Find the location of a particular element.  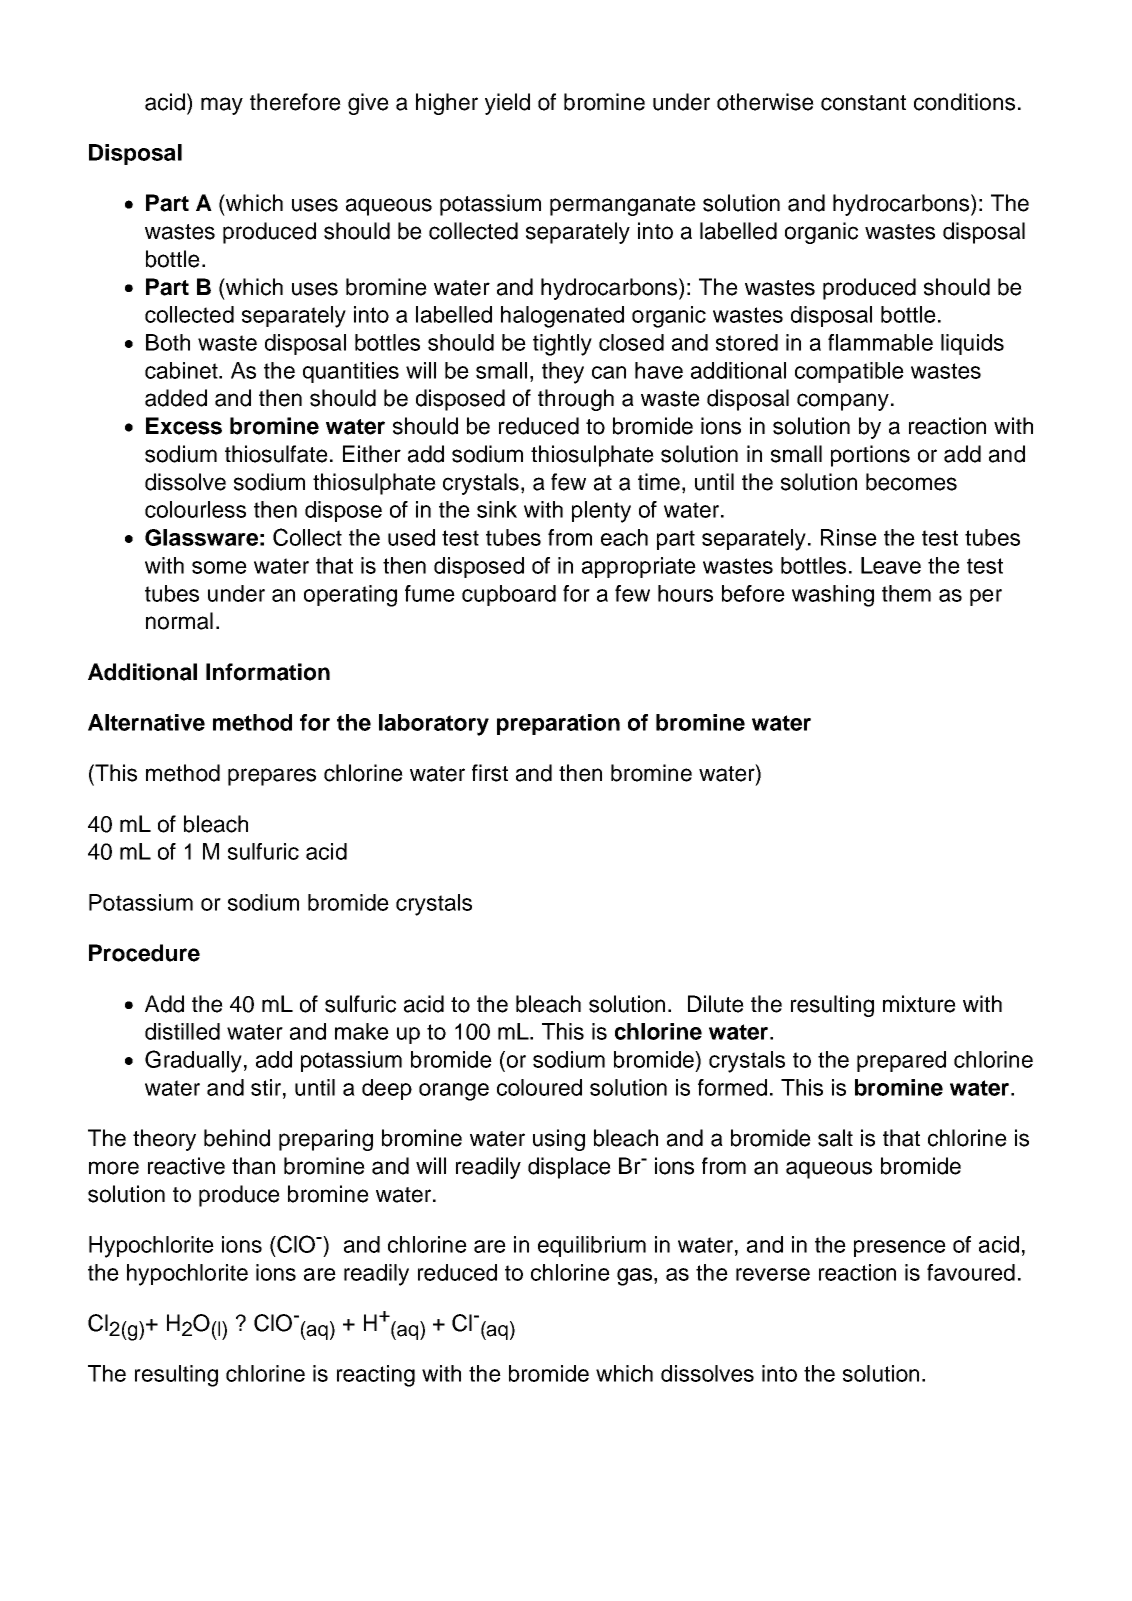

may is located at coordinates (222, 106).
